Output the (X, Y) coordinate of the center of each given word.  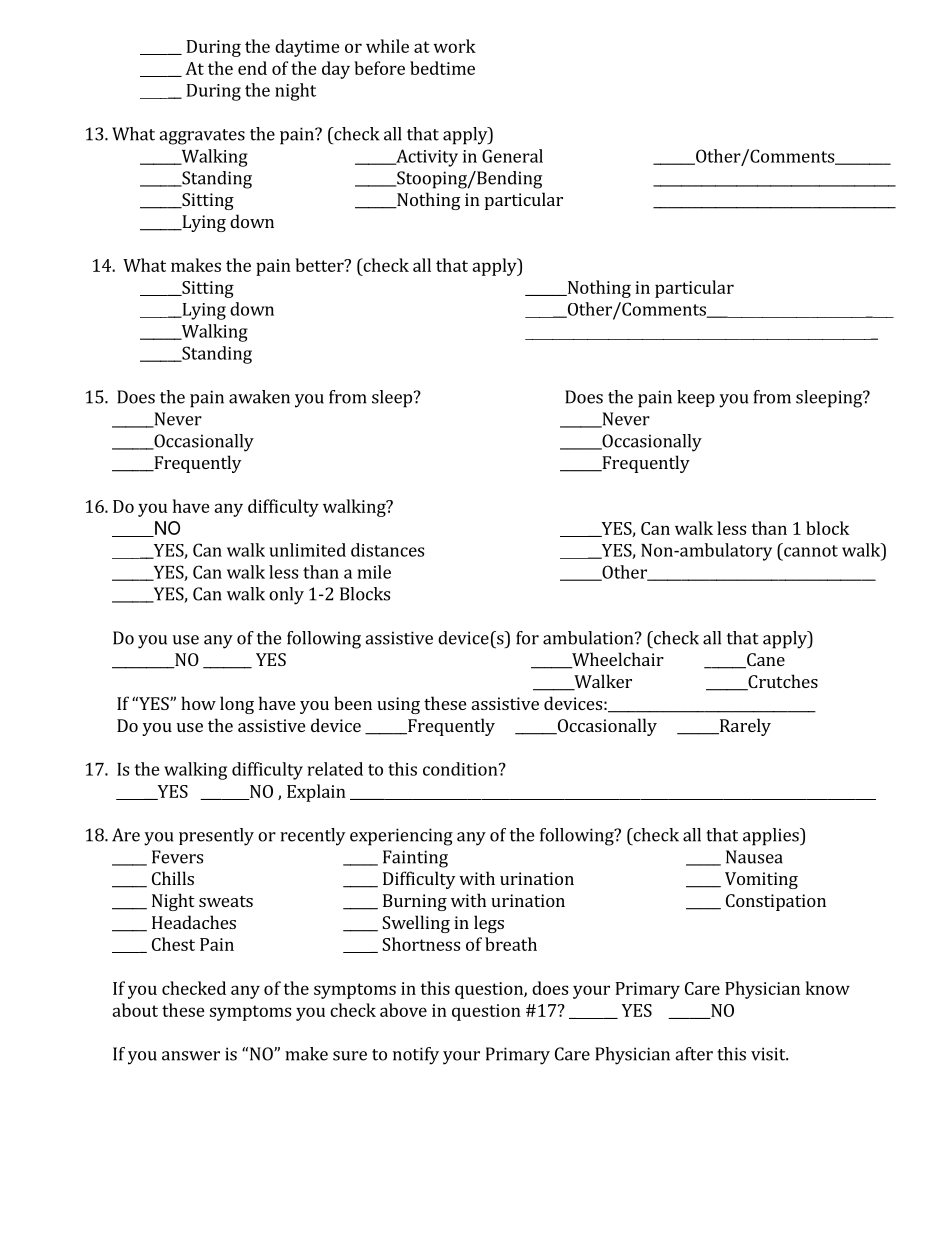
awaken (259, 397)
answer (191, 1056)
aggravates (202, 137)
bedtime (442, 68)
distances (387, 550)
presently (216, 837)
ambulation (589, 638)
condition (461, 769)
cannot (810, 550)
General (512, 156)
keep (696, 398)
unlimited (307, 550)
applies (772, 837)
